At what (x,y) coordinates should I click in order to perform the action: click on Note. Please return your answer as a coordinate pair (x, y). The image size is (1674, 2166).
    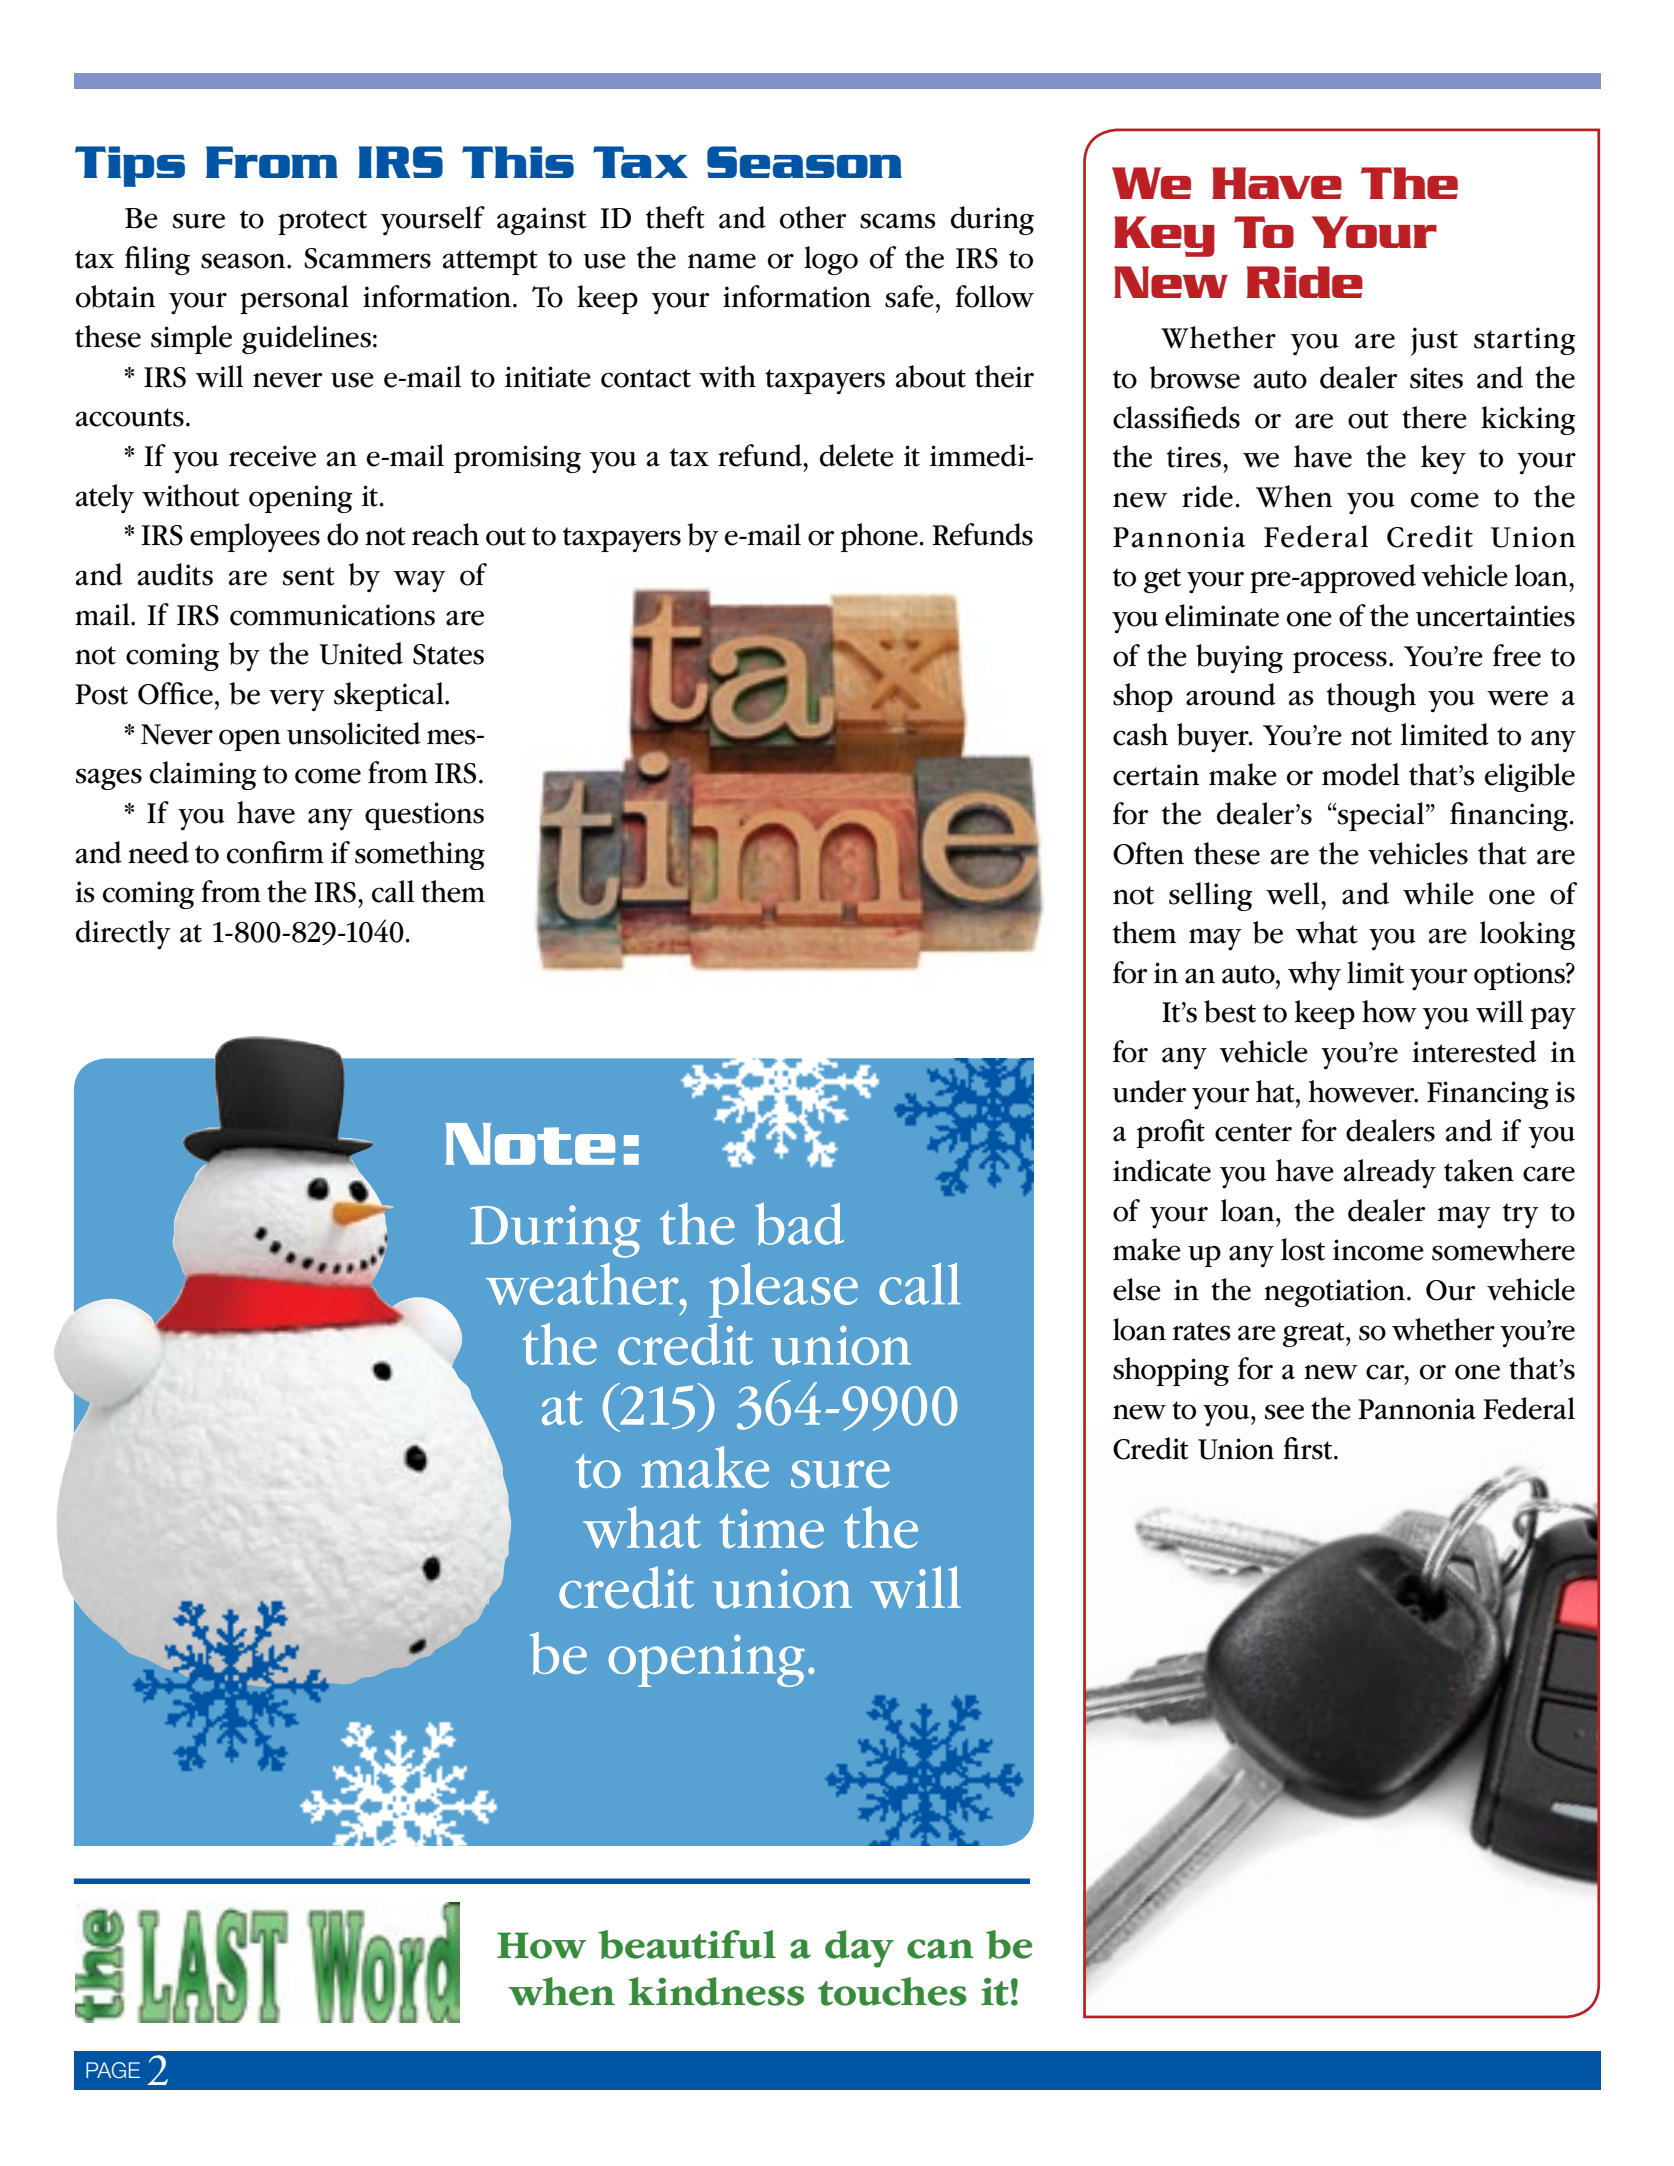
    Looking at the image, I should click on (530, 1144).
